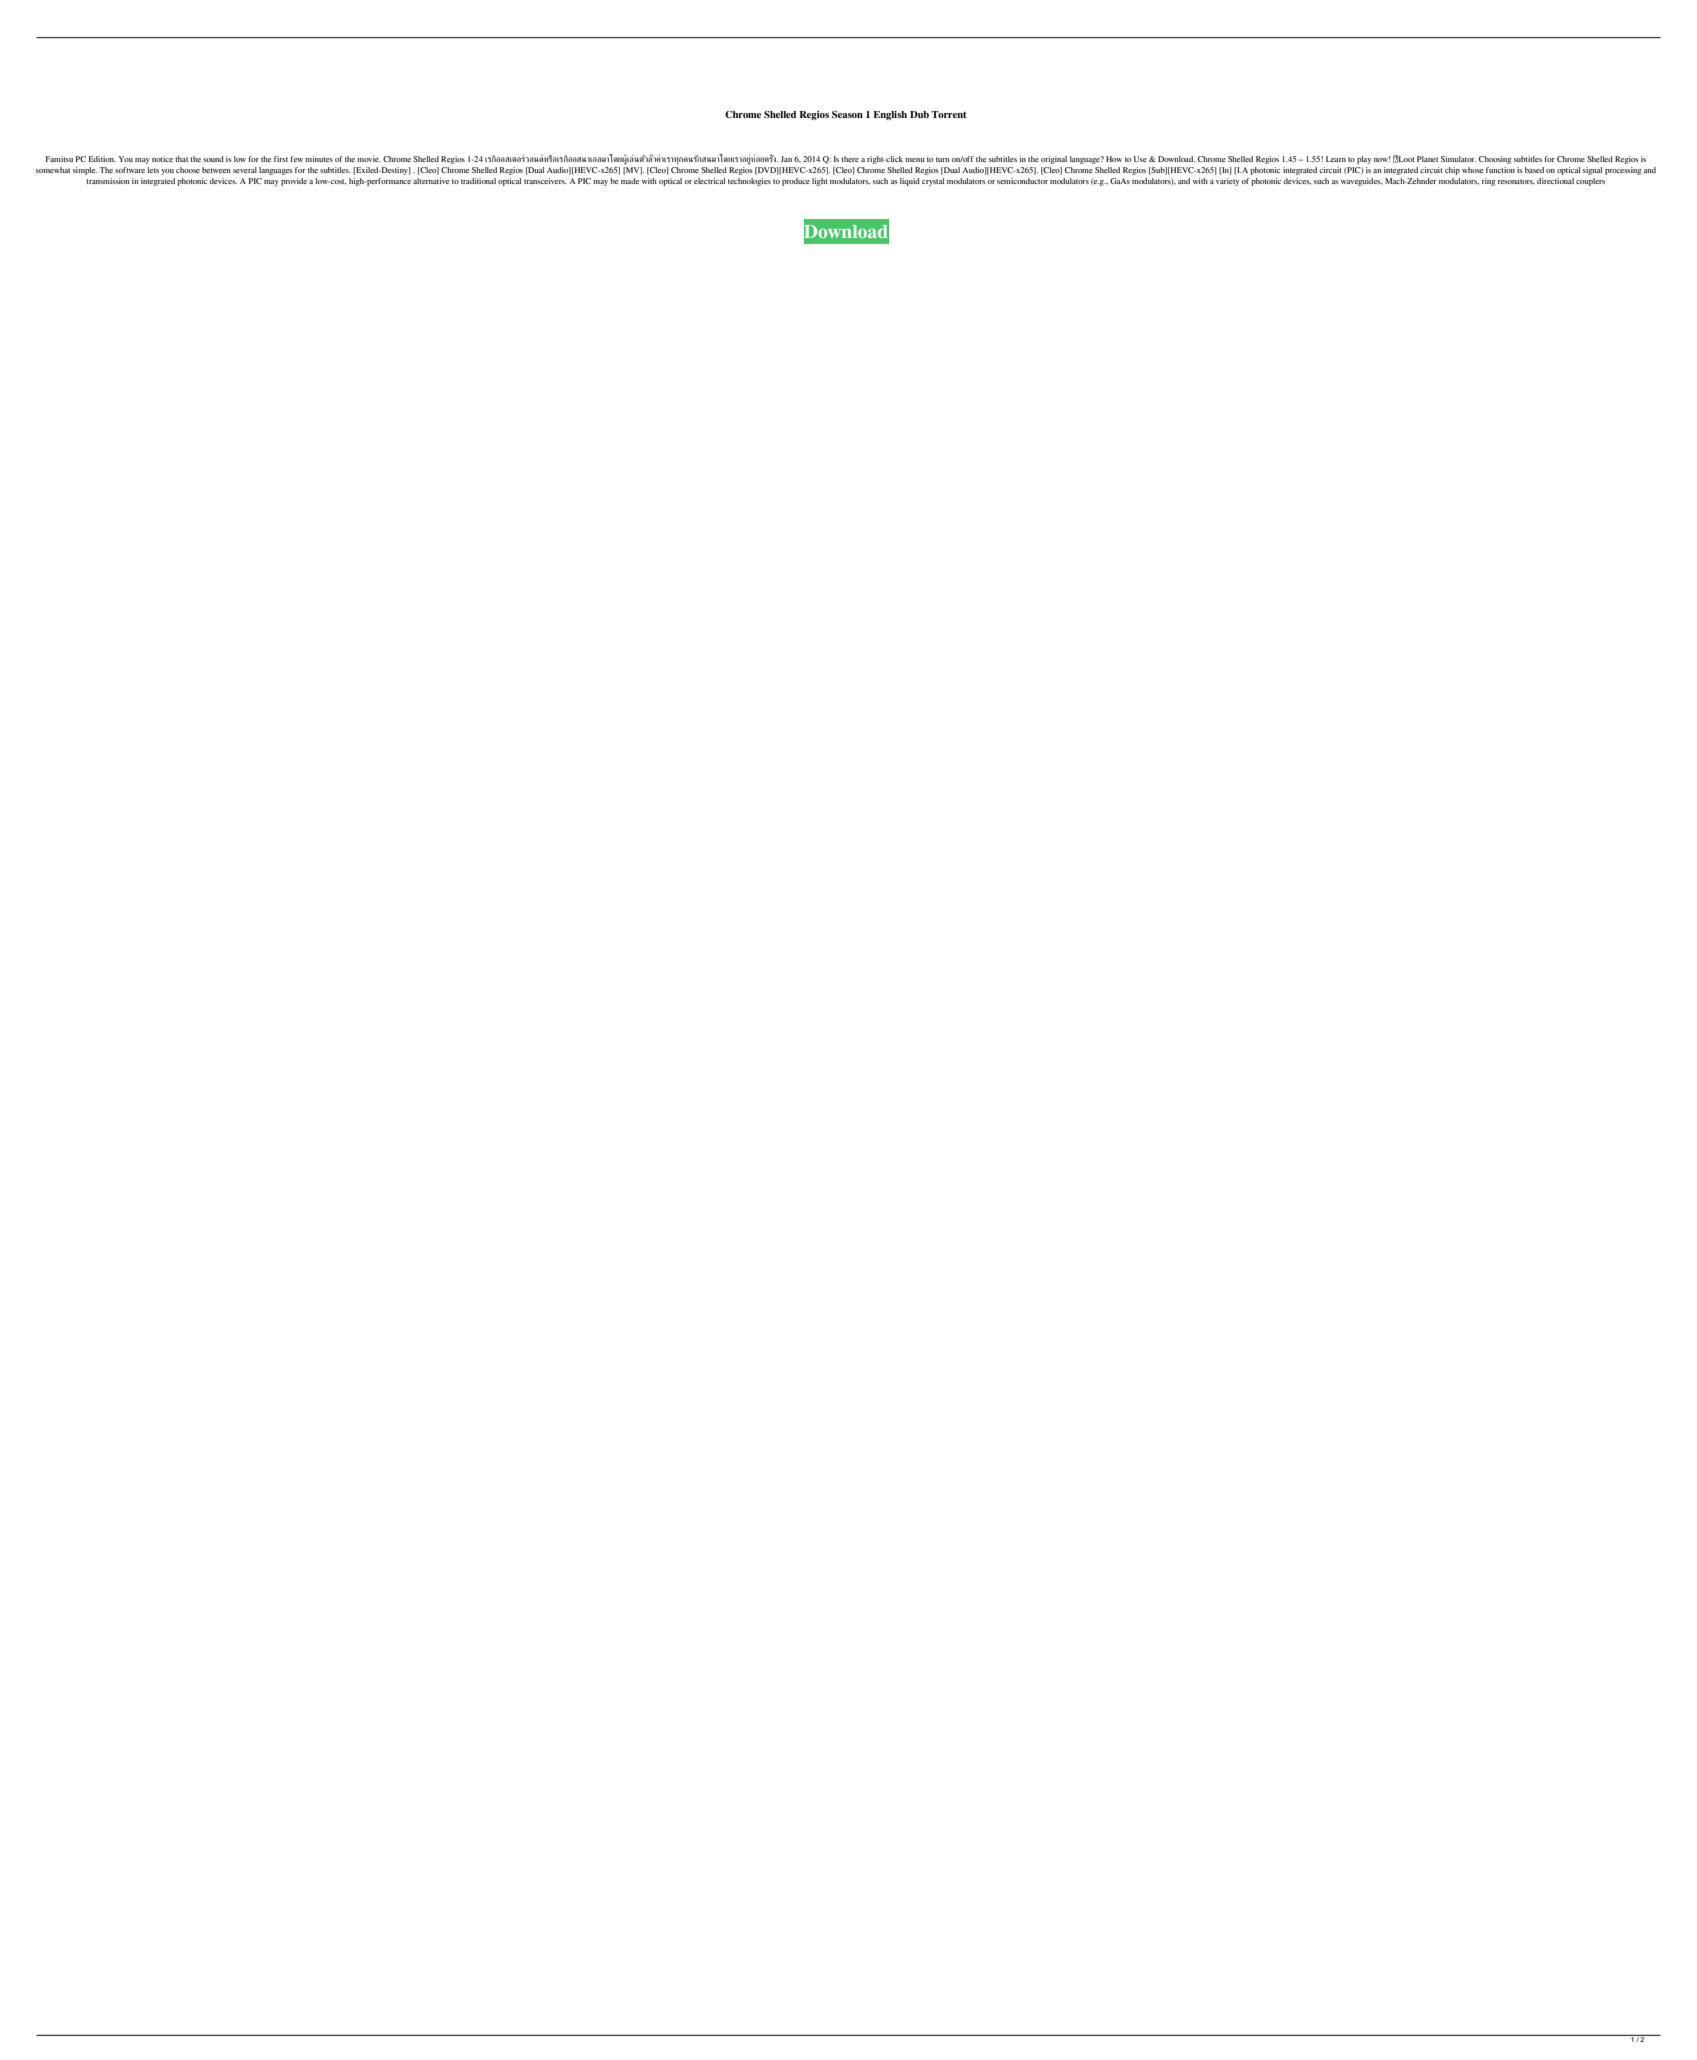 The width and height of the screenshot is (1697, 2060). What do you see at coordinates (294, 182) in the screenshot?
I see `provide` at bounding box center [294, 182].
